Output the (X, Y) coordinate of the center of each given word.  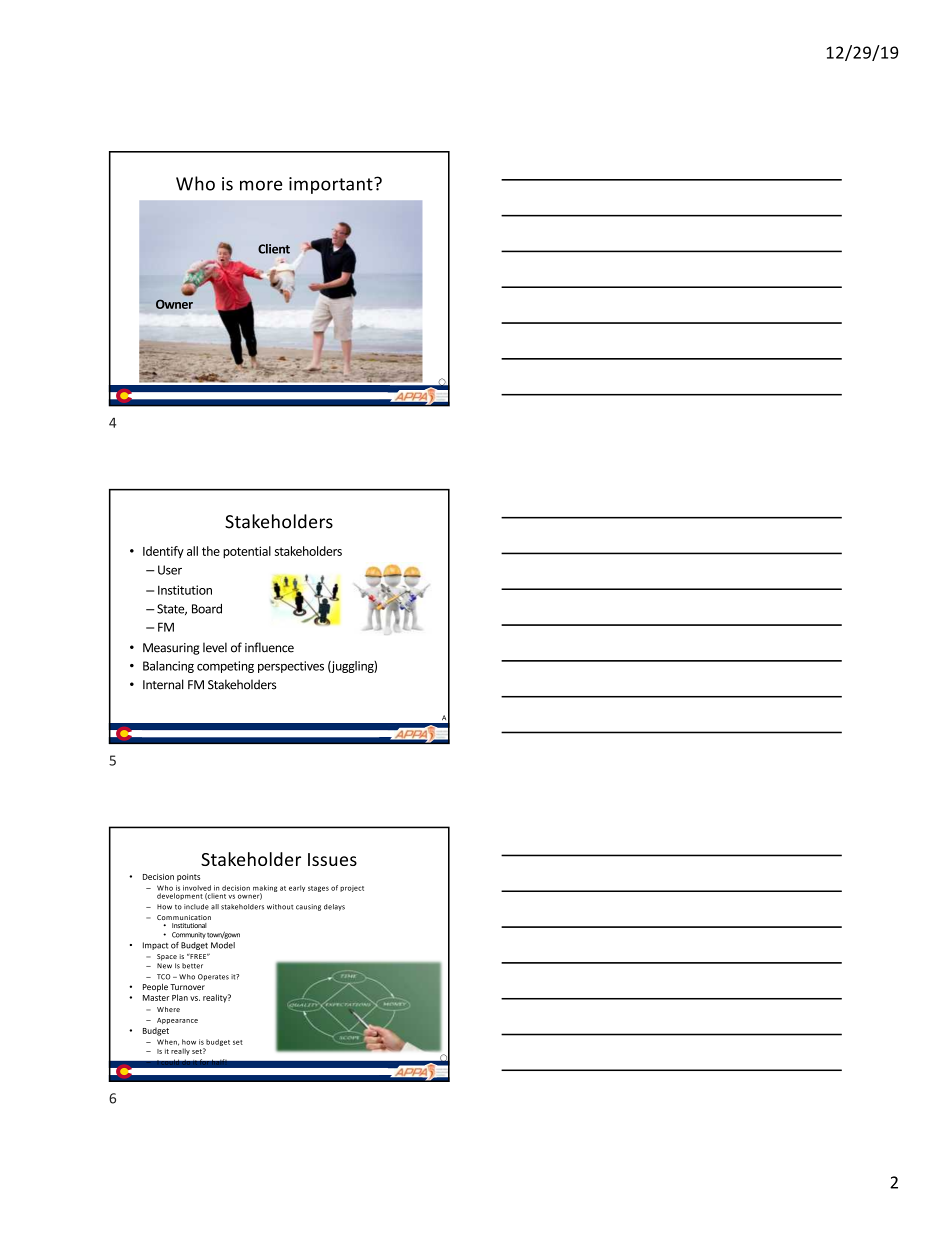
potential (247, 552)
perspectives (291, 667)
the (211, 551)
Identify (163, 552)
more (261, 185)
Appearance (177, 1021)
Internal (163, 684)
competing (225, 667)
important (332, 185)
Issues (332, 859)
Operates (213, 977)
